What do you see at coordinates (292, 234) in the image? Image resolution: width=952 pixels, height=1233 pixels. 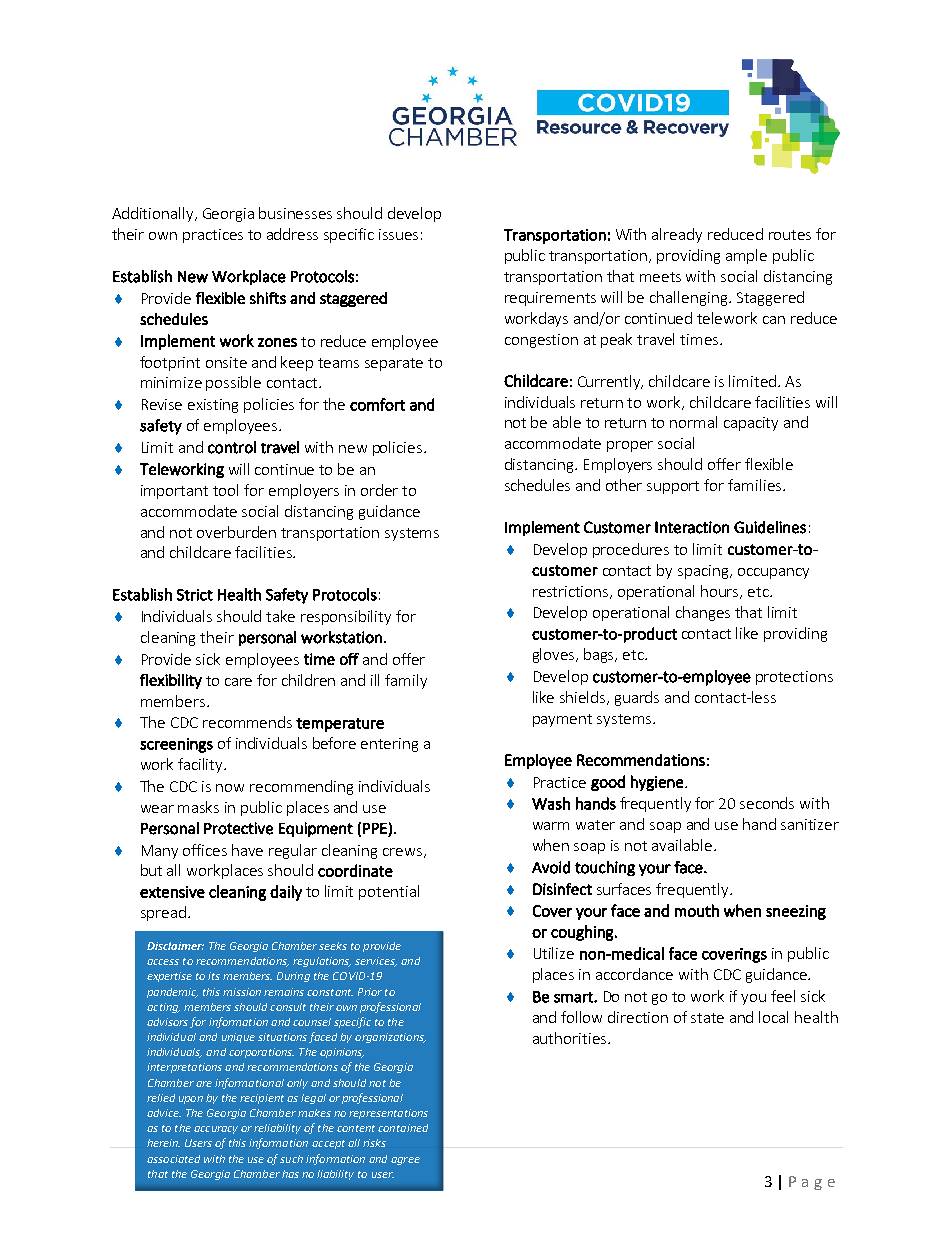 I see `address` at bounding box center [292, 234].
